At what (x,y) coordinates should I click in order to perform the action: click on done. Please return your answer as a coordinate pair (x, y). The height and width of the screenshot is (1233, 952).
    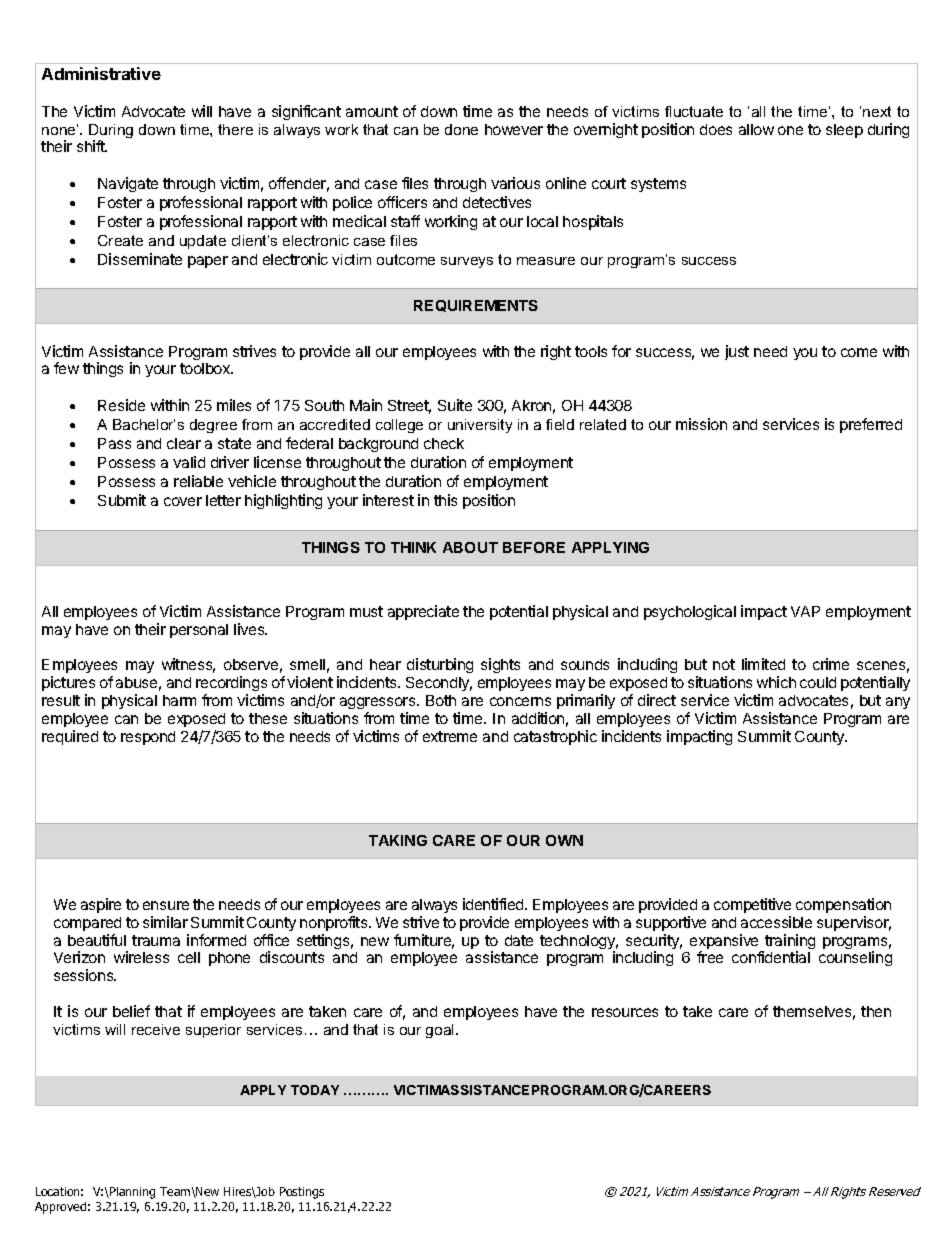
    Looking at the image, I should click on (461, 129).
